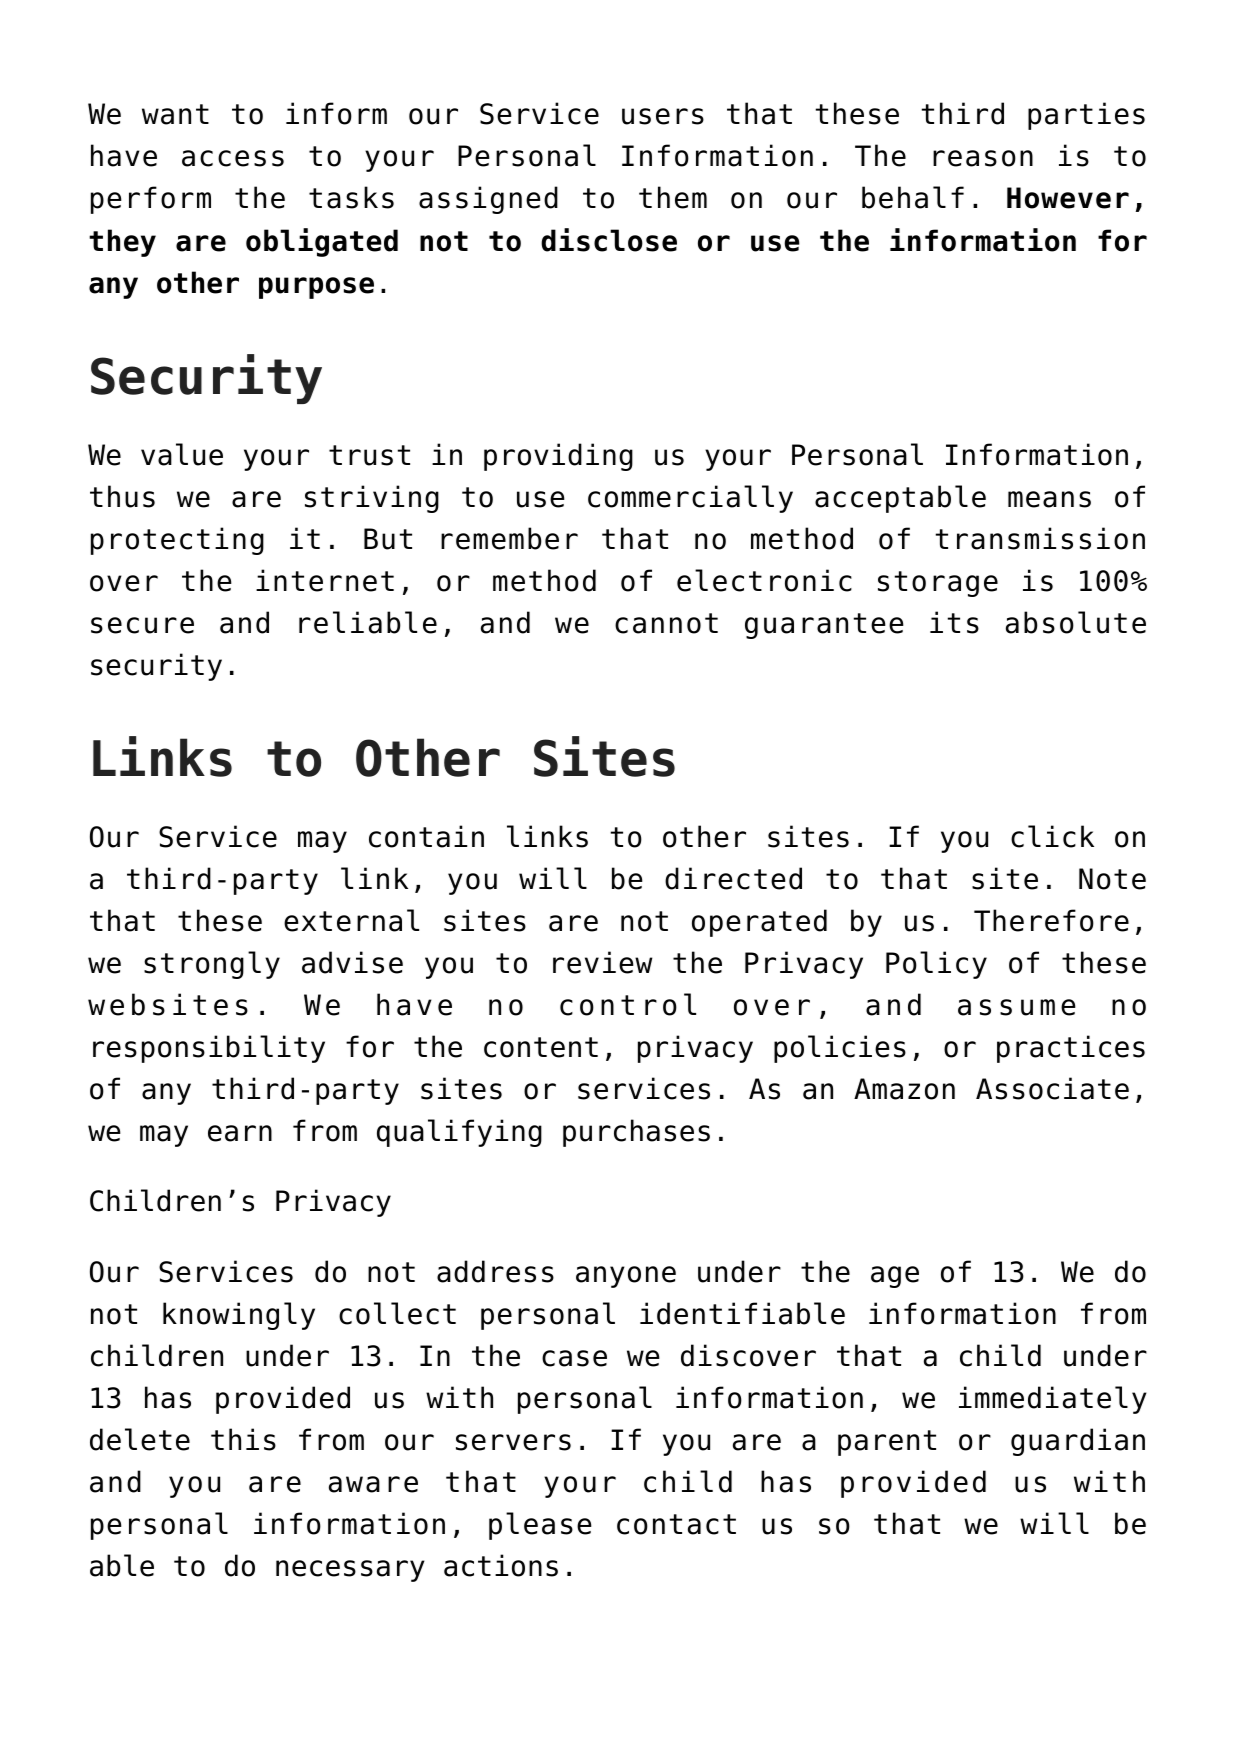 Image resolution: width=1236 pixels, height=1748 pixels. Describe the element at coordinates (954, 622) in the document. I see `its` at that location.
